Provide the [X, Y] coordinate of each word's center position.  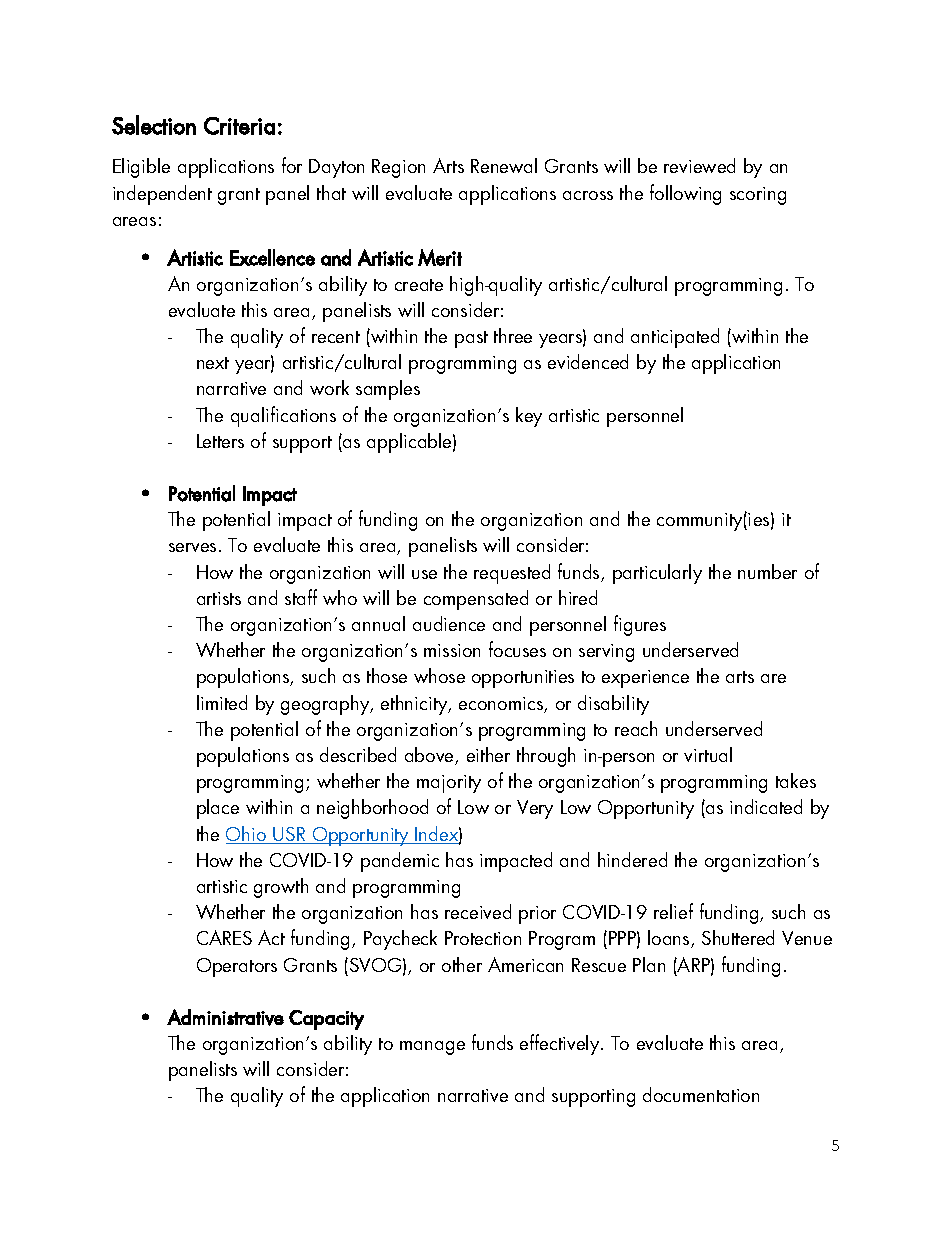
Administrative [225, 1017]
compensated [476, 600]
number [767, 571]
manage [432, 1048]
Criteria [239, 126]
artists [219, 598]
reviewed [699, 165]
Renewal [504, 165]
